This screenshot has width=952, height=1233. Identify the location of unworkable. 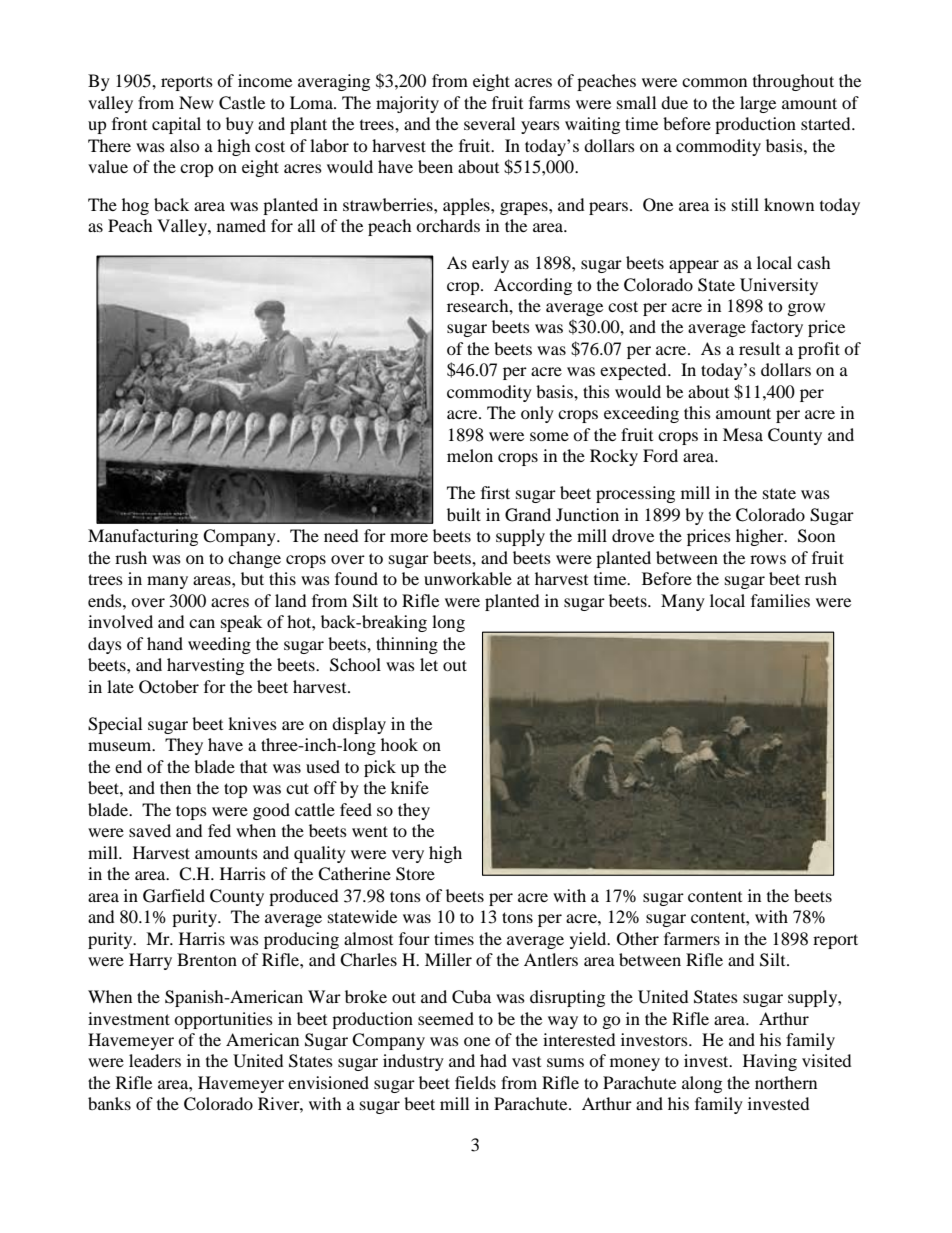
(468, 578).
